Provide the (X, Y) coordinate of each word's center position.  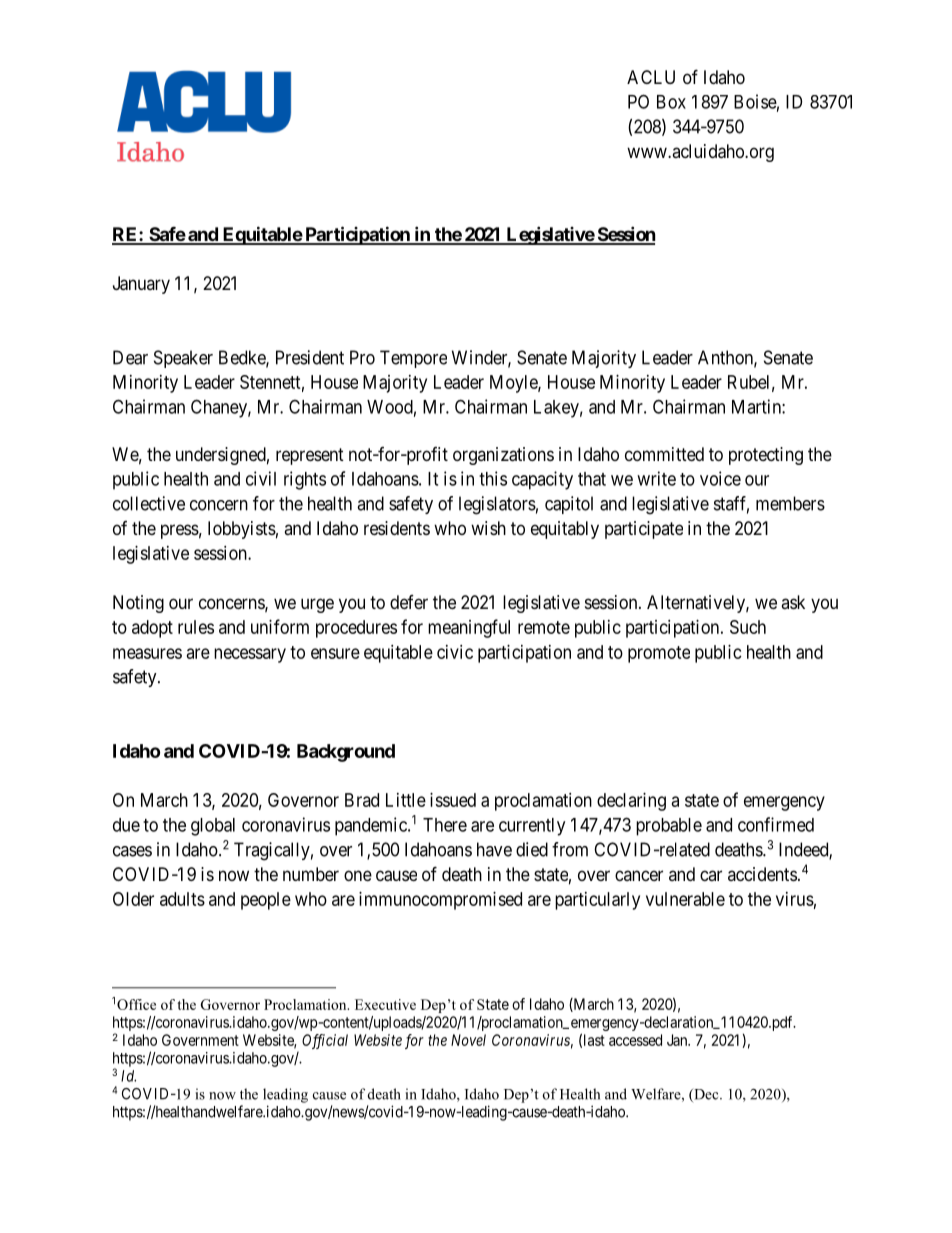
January (141, 285)
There (445, 825)
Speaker (183, 359)
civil (261, 478)
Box (671, 102)
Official (325, 1041)
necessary (250, 655)
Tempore (413, 359)
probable (669, 827)
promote (659, 654)
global (213, 827)
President (310, 357)
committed (664, 454)
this (493, 478)
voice (720, 478)
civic (455, 652)
